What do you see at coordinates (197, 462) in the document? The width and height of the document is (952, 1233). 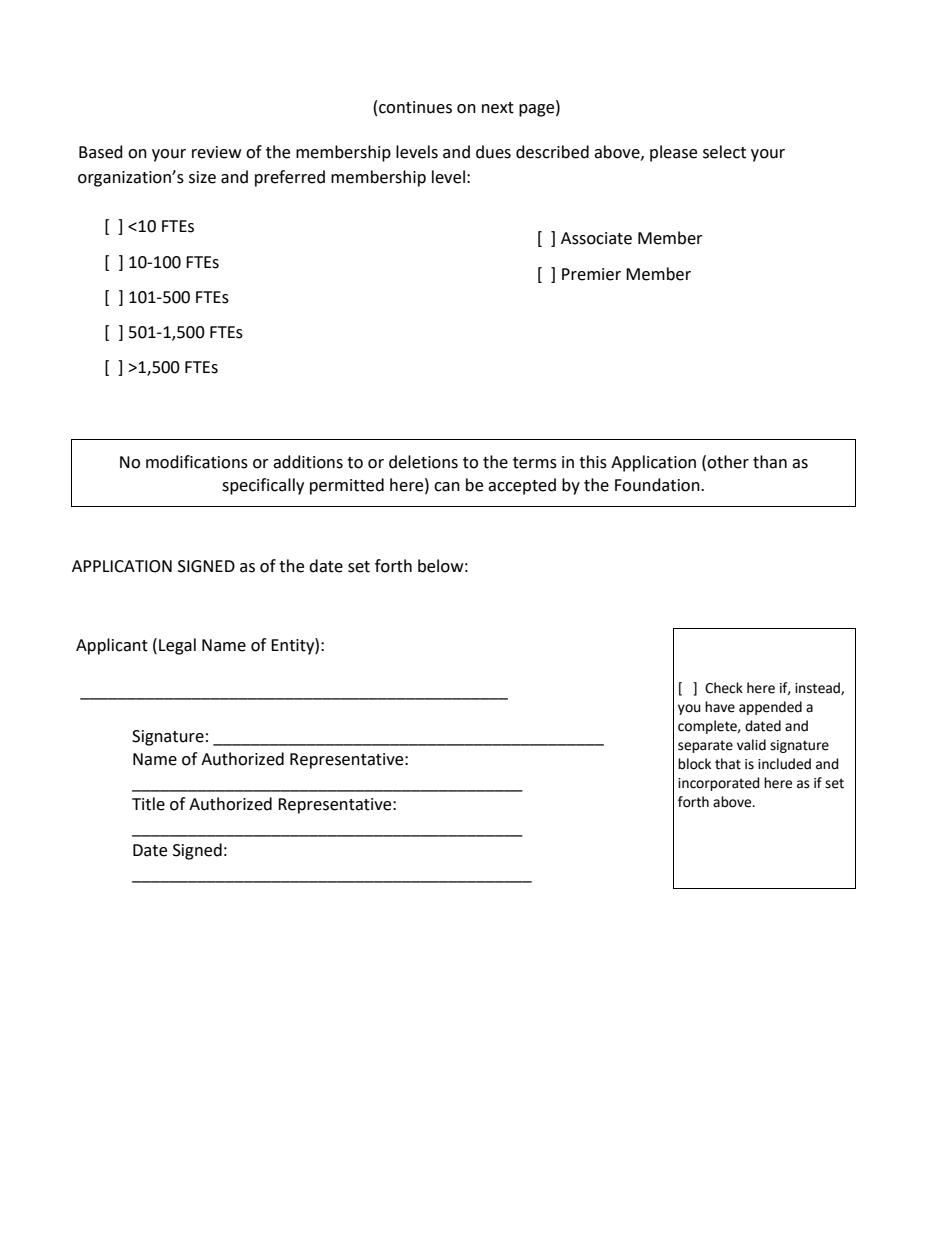 I see `modifications` at bounding box center [197, 462].
